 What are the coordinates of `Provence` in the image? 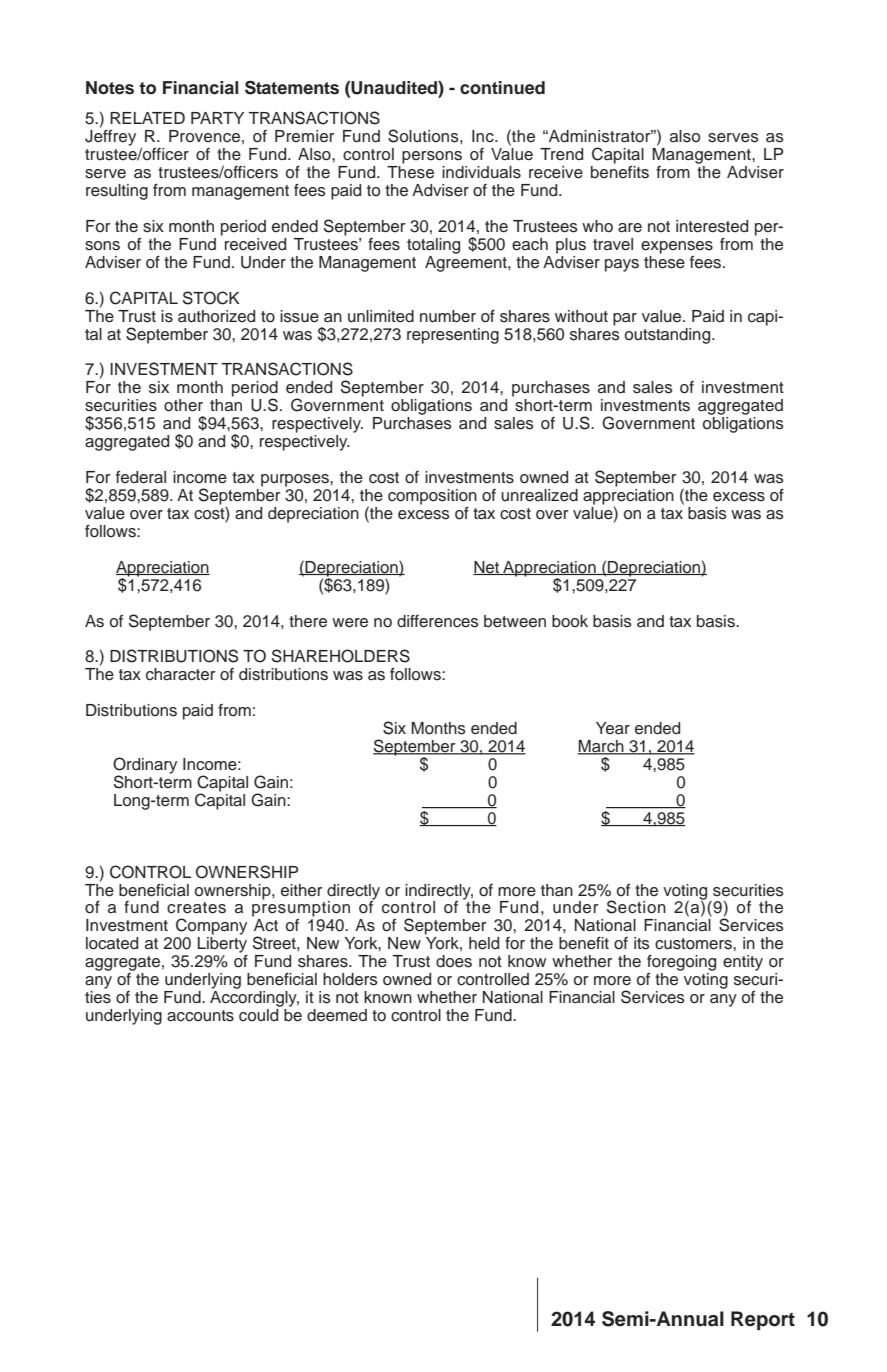 It's located at (204, 136).
